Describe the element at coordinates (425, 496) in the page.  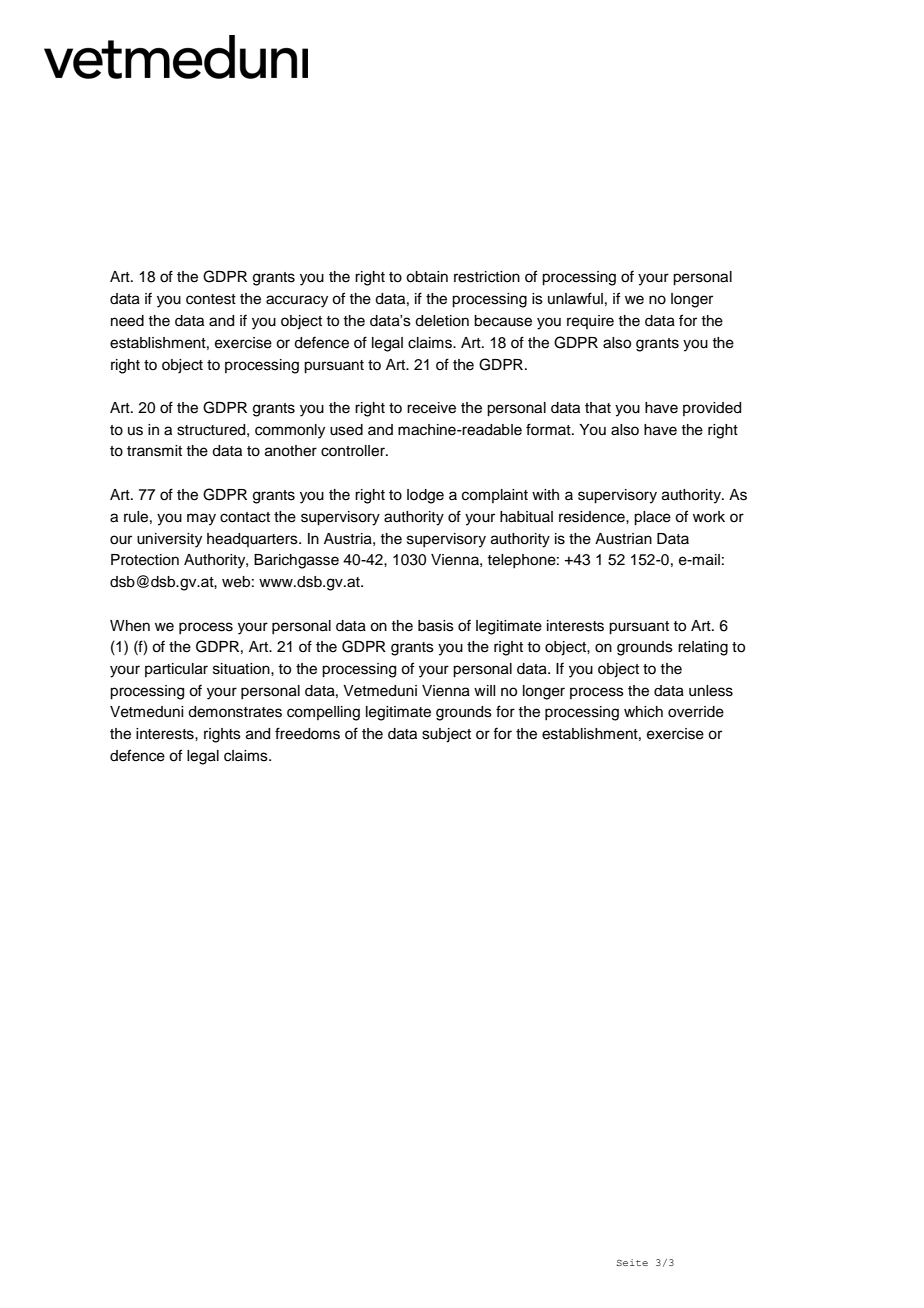
I see `lodge` at that location.
